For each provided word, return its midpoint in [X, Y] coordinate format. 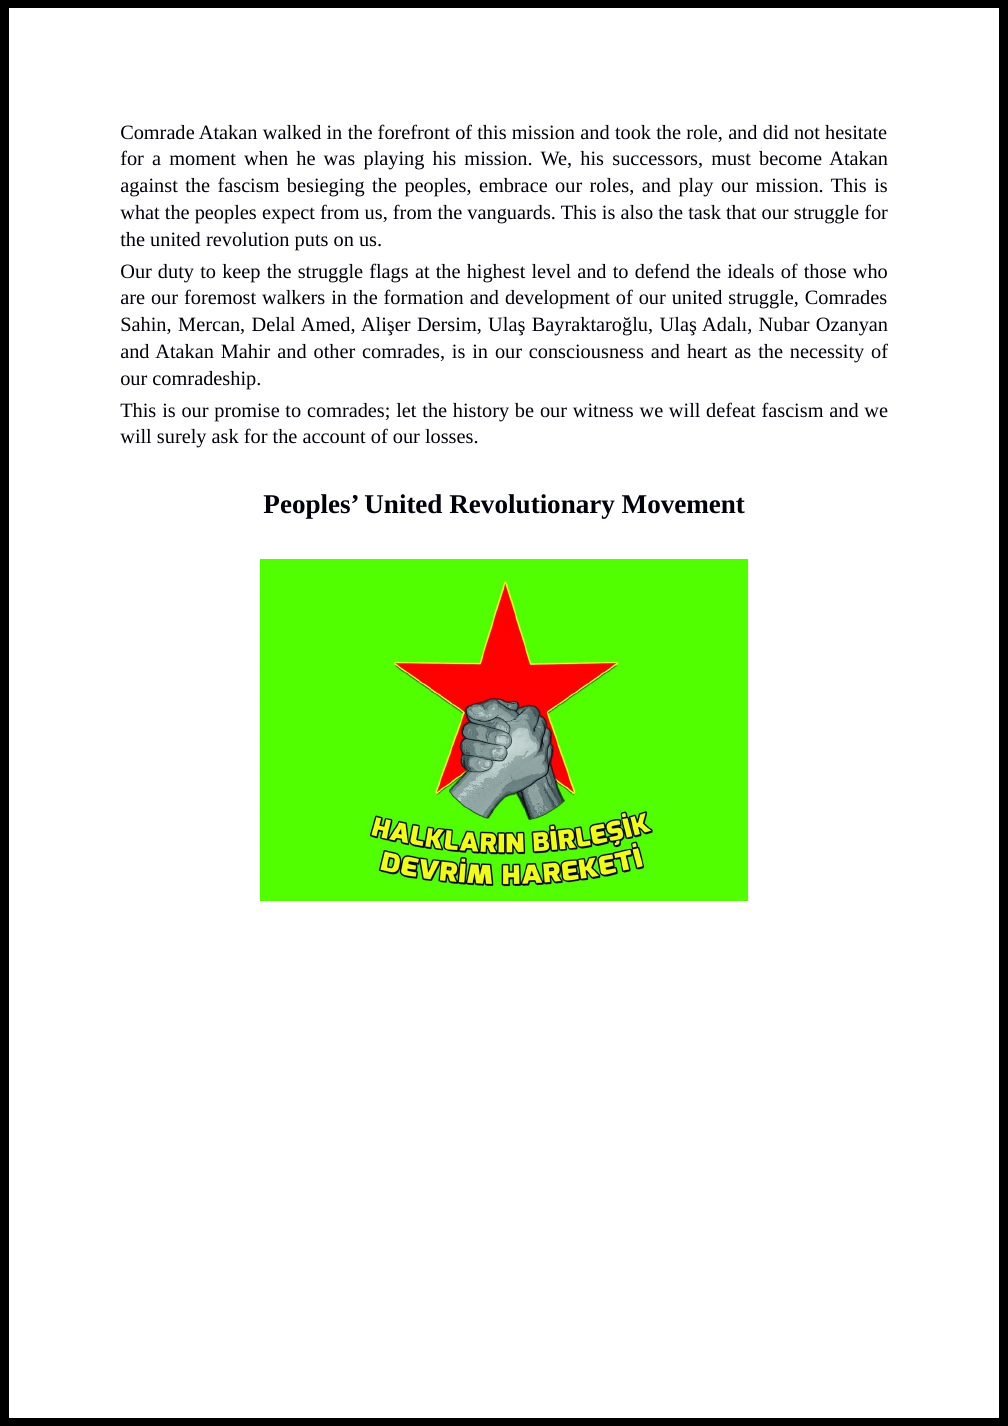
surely [181, 438]
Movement [683, 504]
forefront [414, 131]
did [776, 132]
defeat [731, 409]
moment [203, 159]
